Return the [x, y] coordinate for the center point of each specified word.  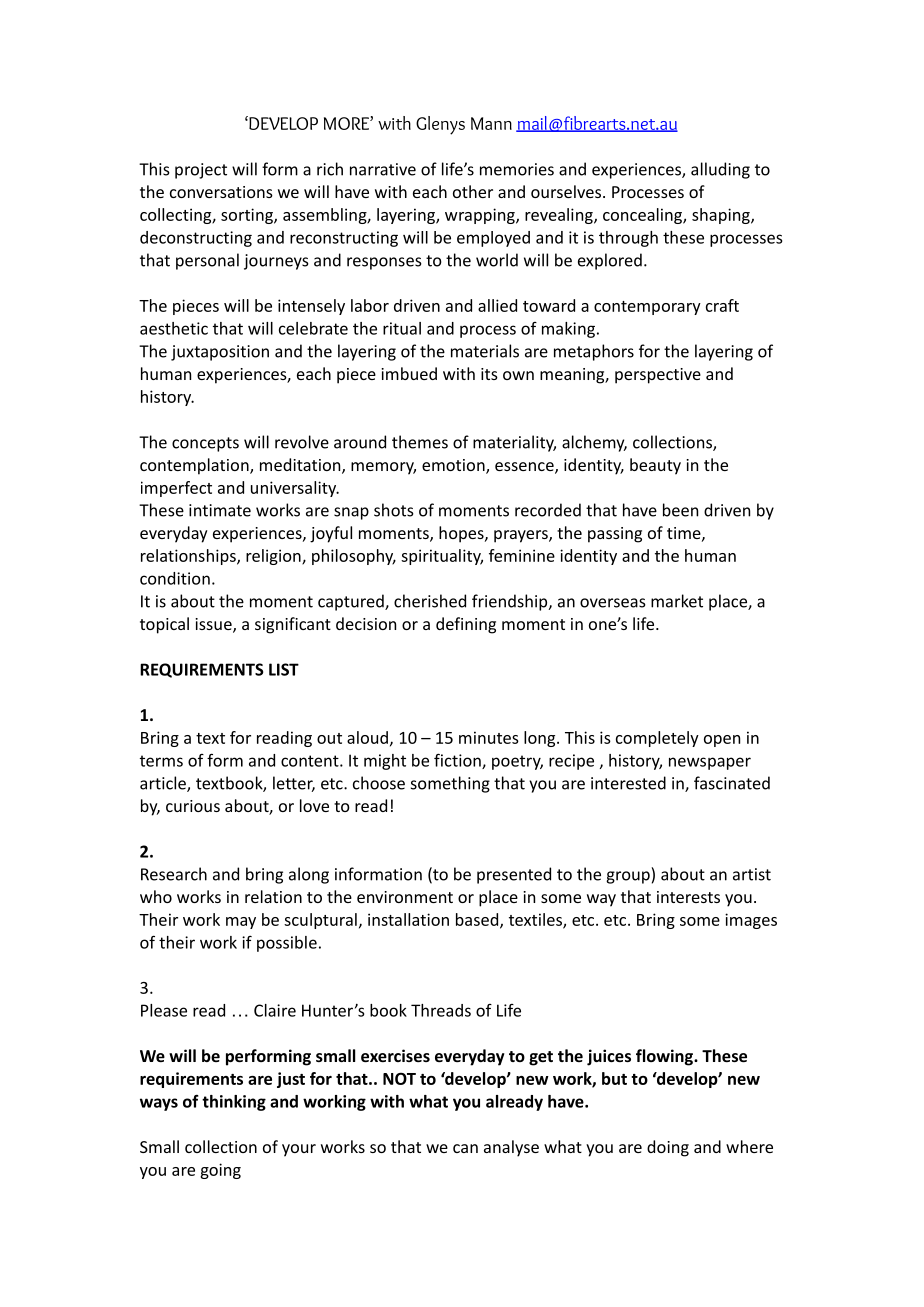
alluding [720, 170]
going [220, 1171]
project [201, 171]
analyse [511, 1148]
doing [668, 1148]
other [473, 191]
